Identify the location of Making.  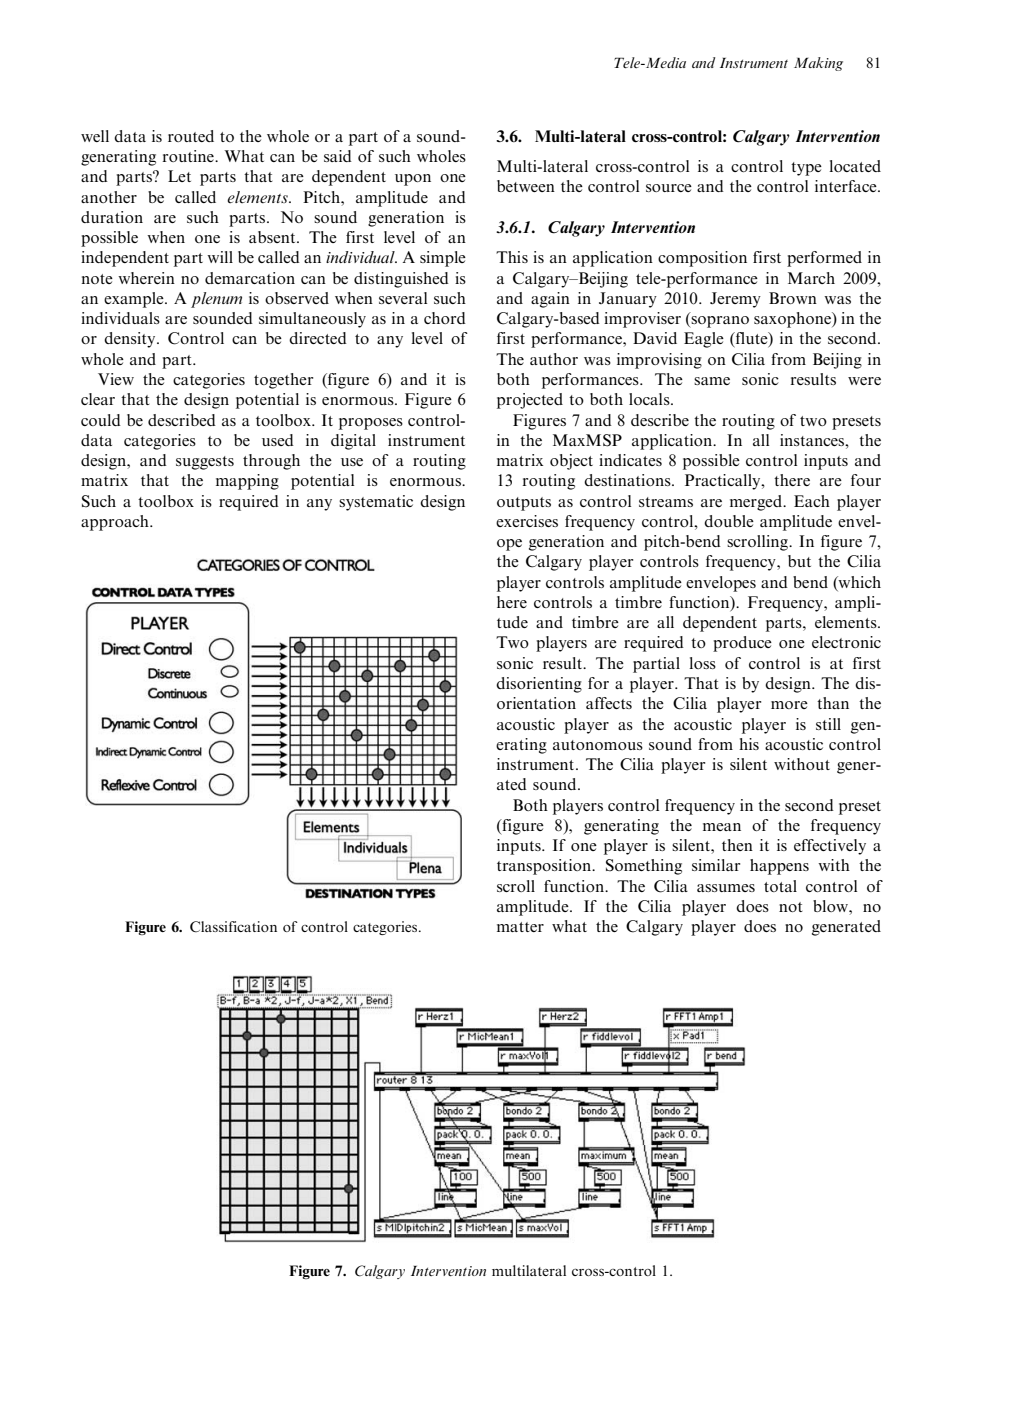
(818, 64).
